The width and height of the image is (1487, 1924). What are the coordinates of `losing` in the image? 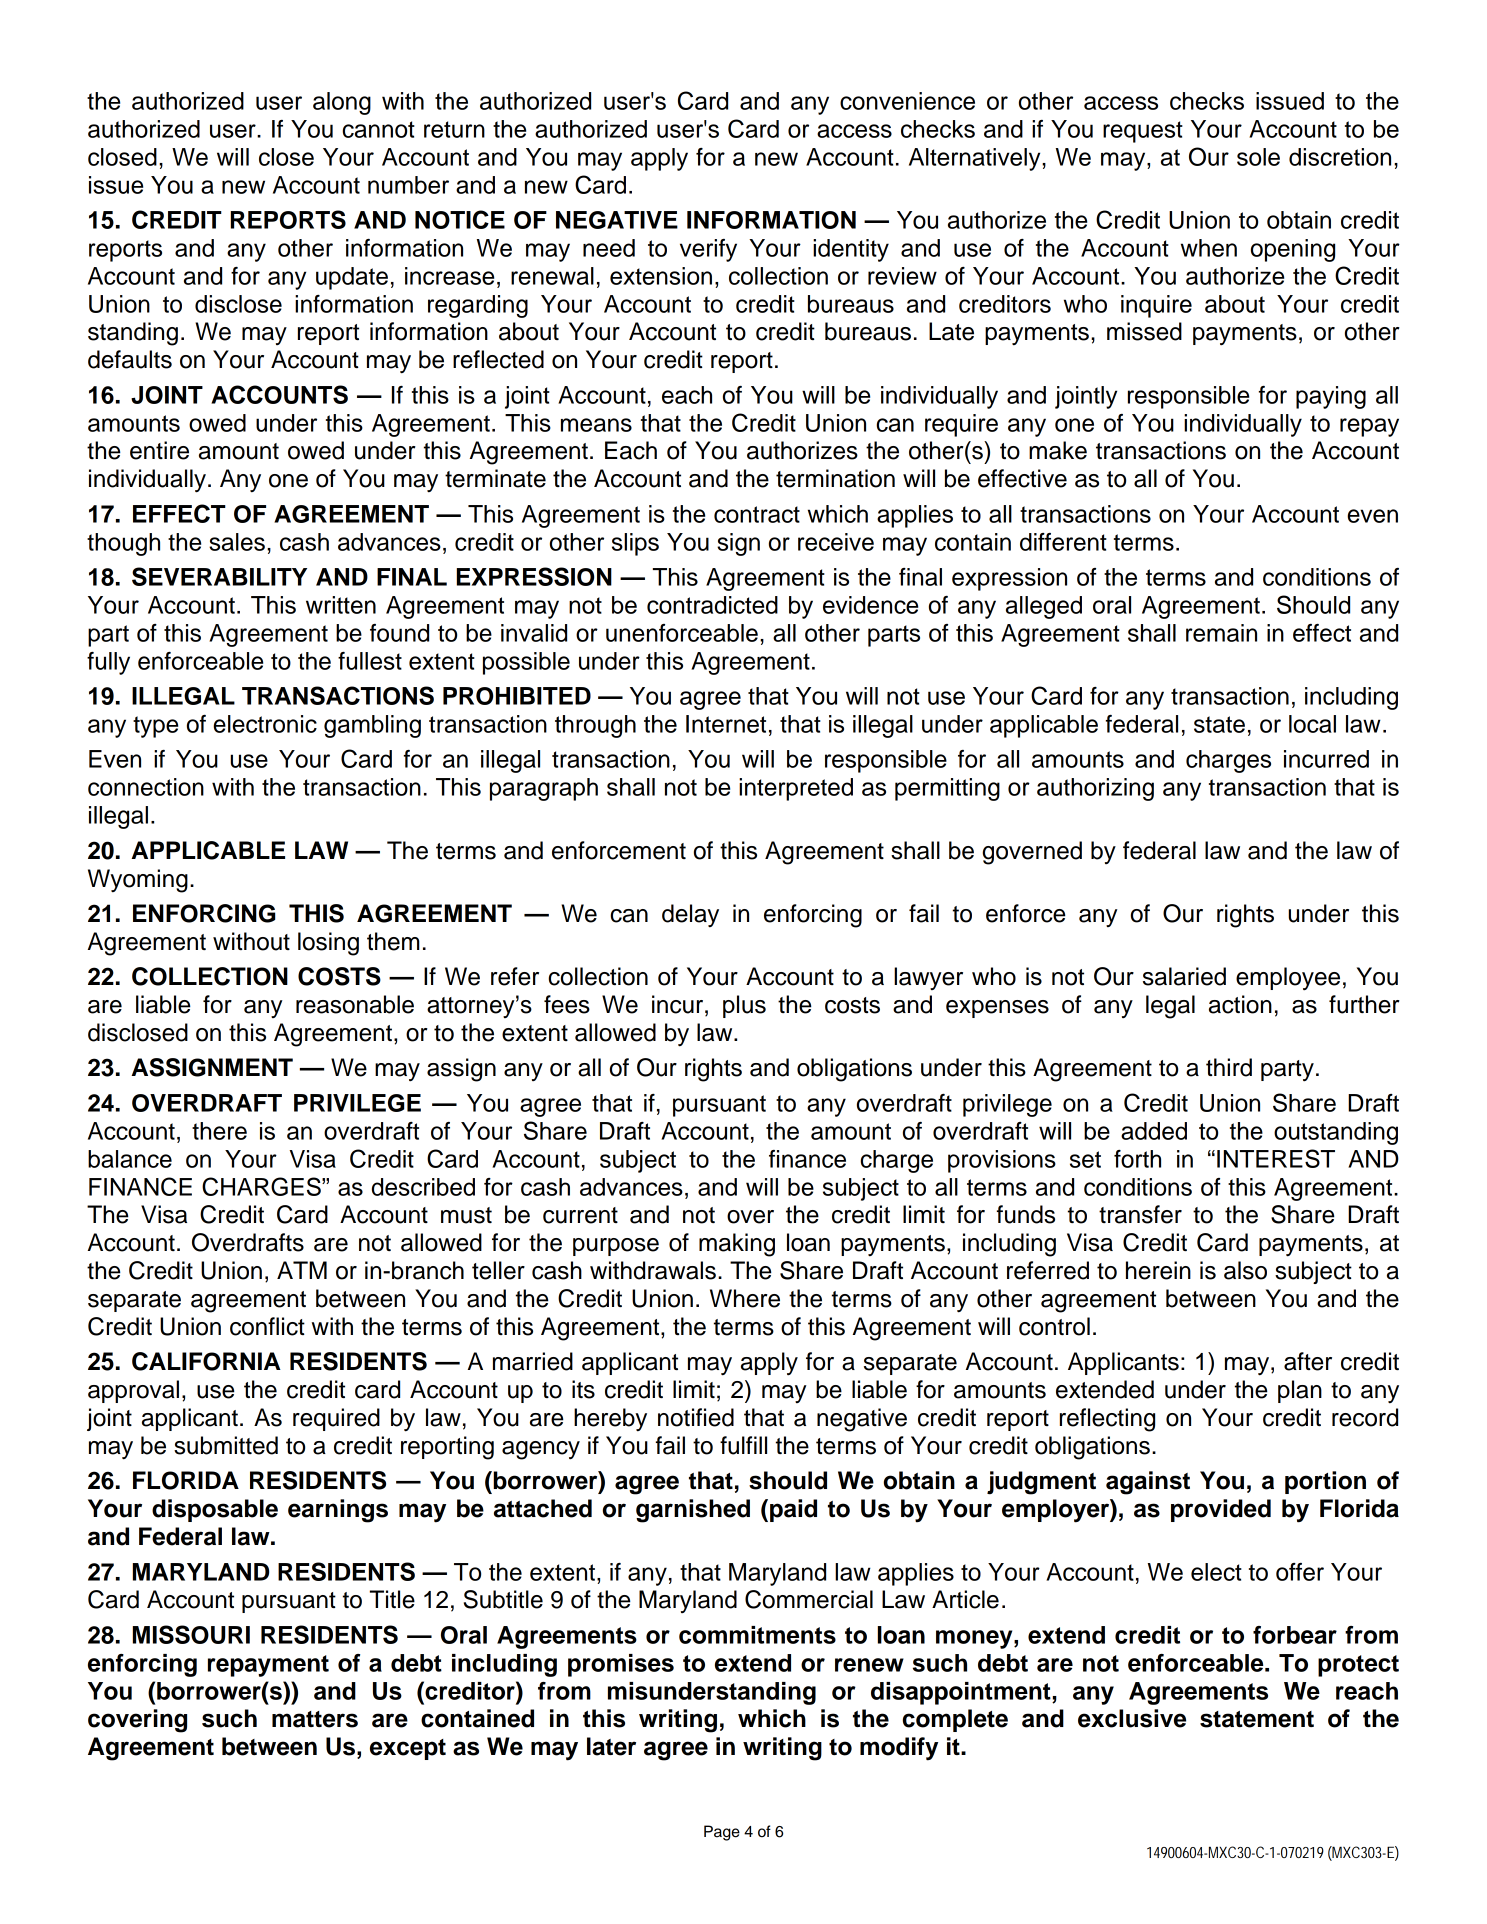 It's located at (328, 944).
